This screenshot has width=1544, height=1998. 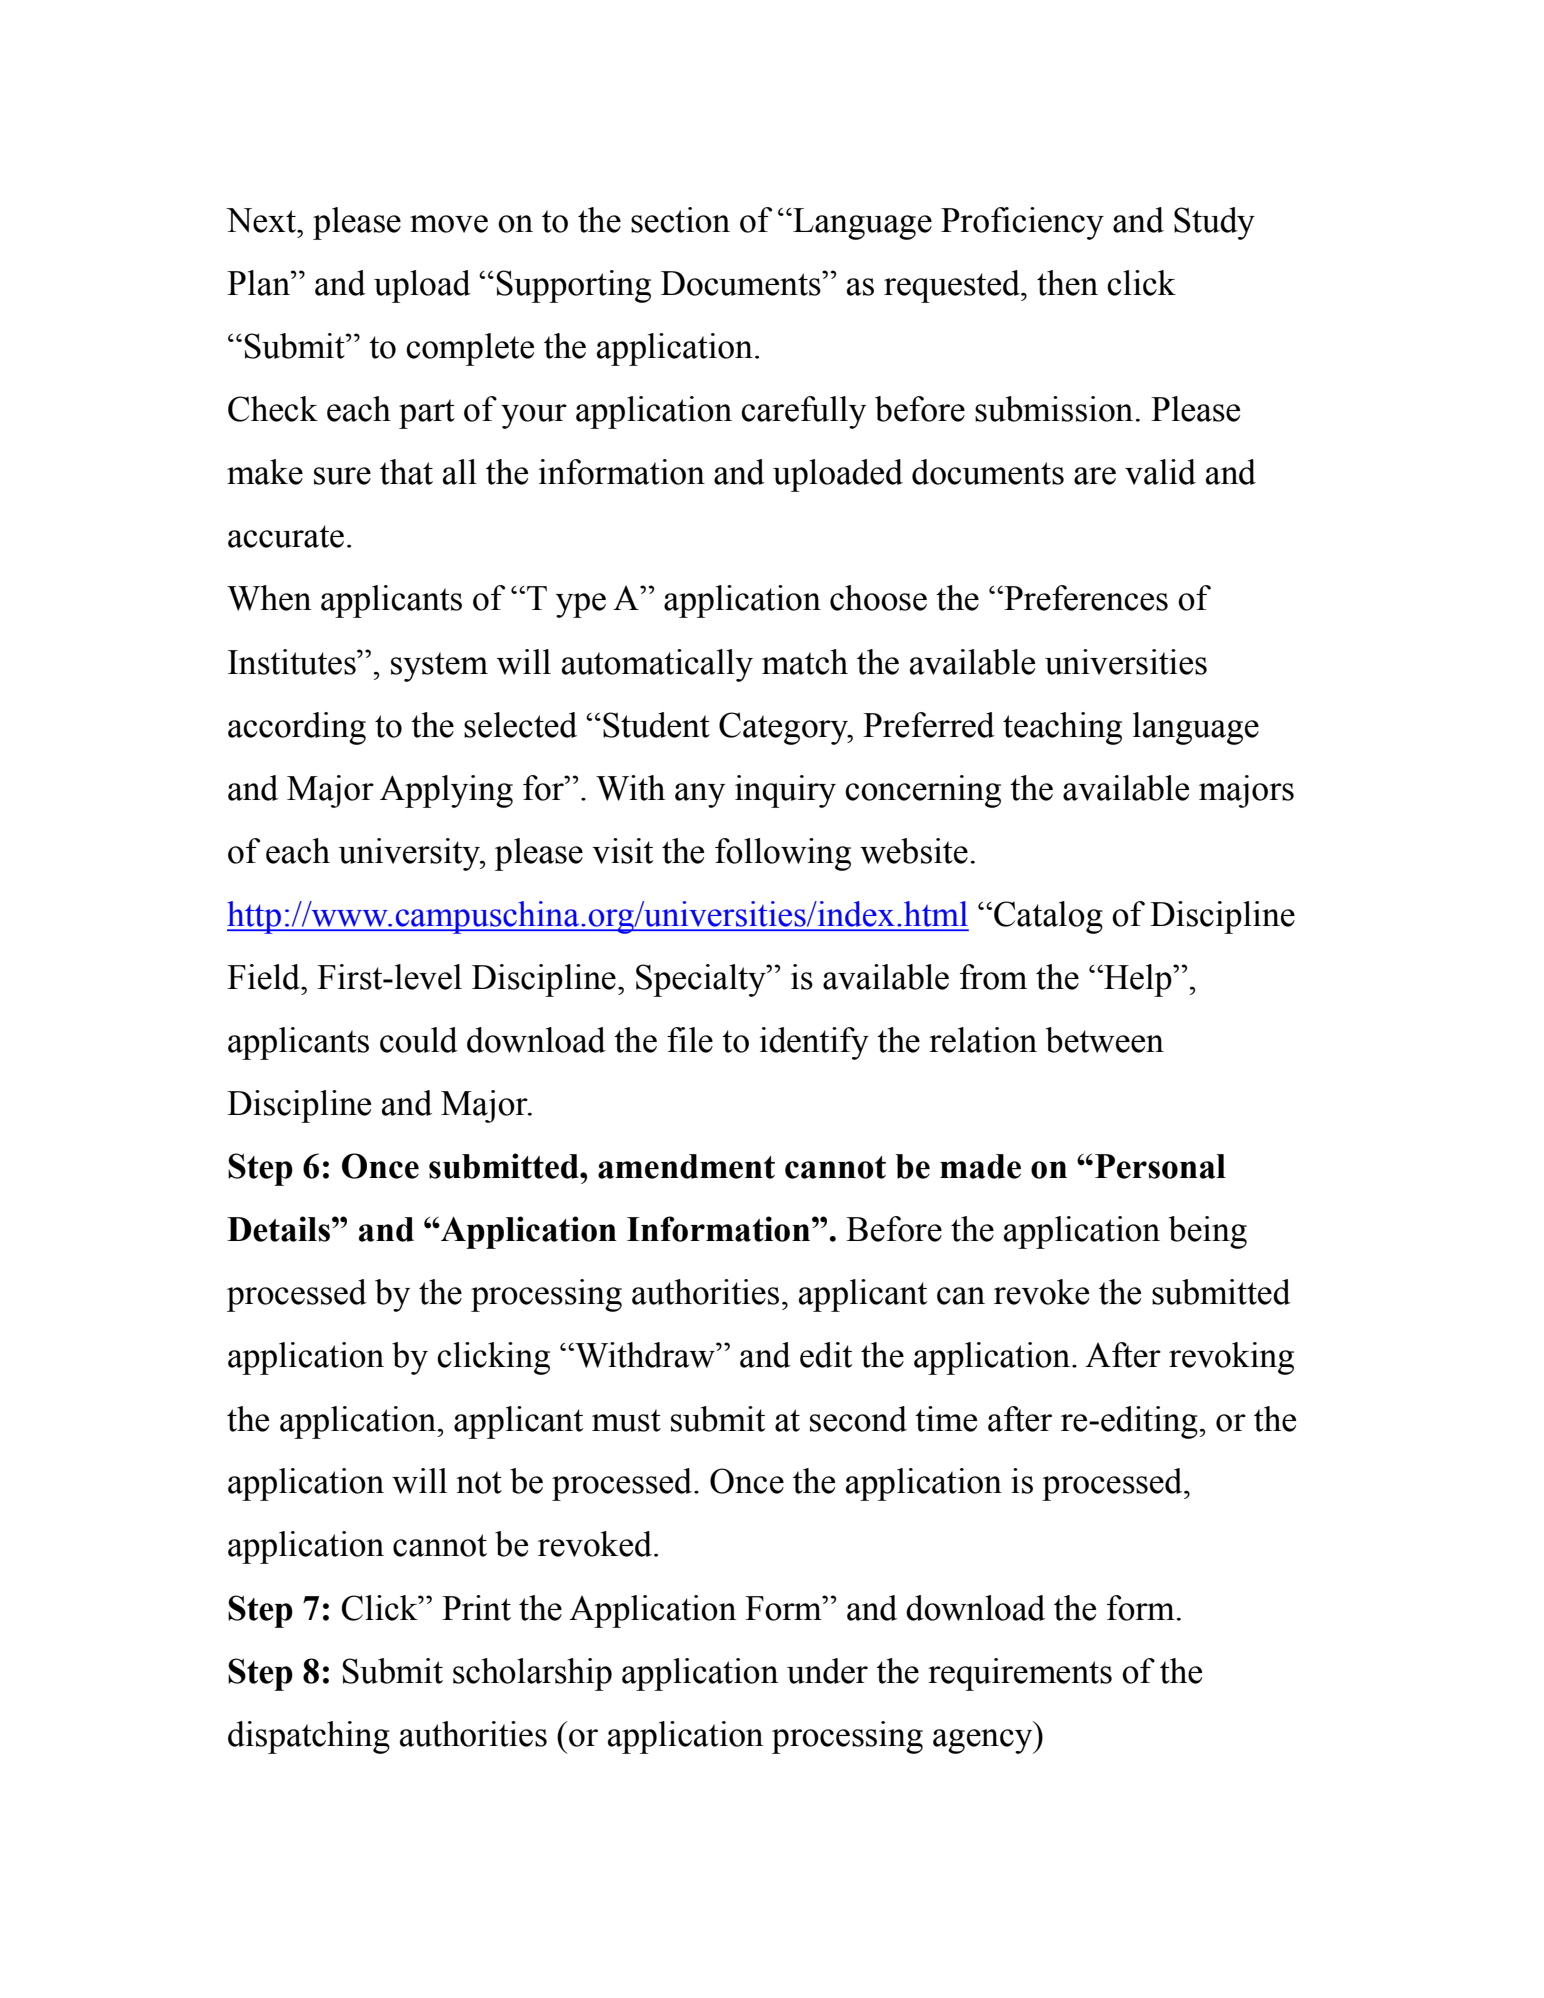 What do you see at coordinates (419, 1040) in the screenshot?
I see `could` at bounding box center [419, 1040].
